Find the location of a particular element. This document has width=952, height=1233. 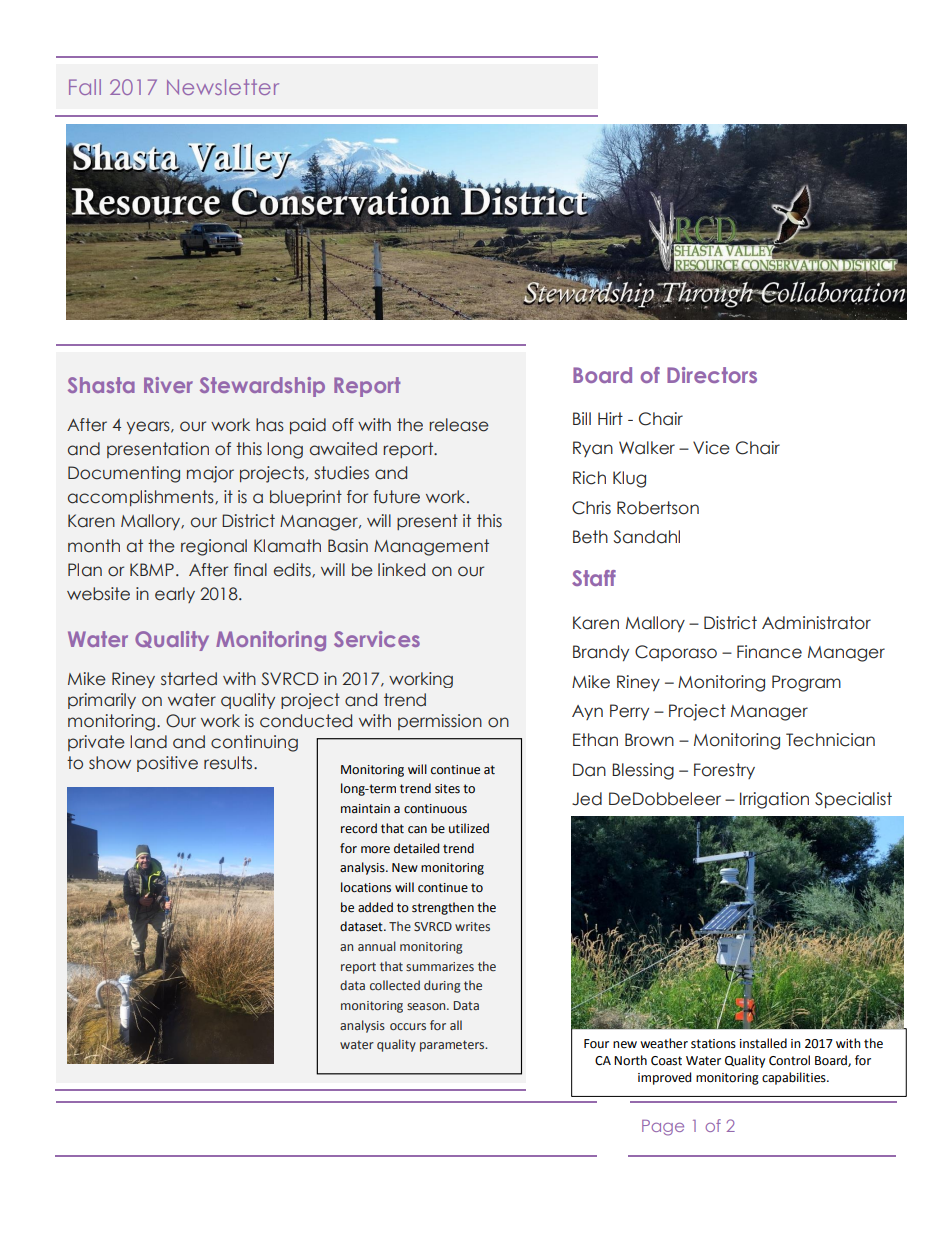

Directors is located at coordinates (712, 375).
